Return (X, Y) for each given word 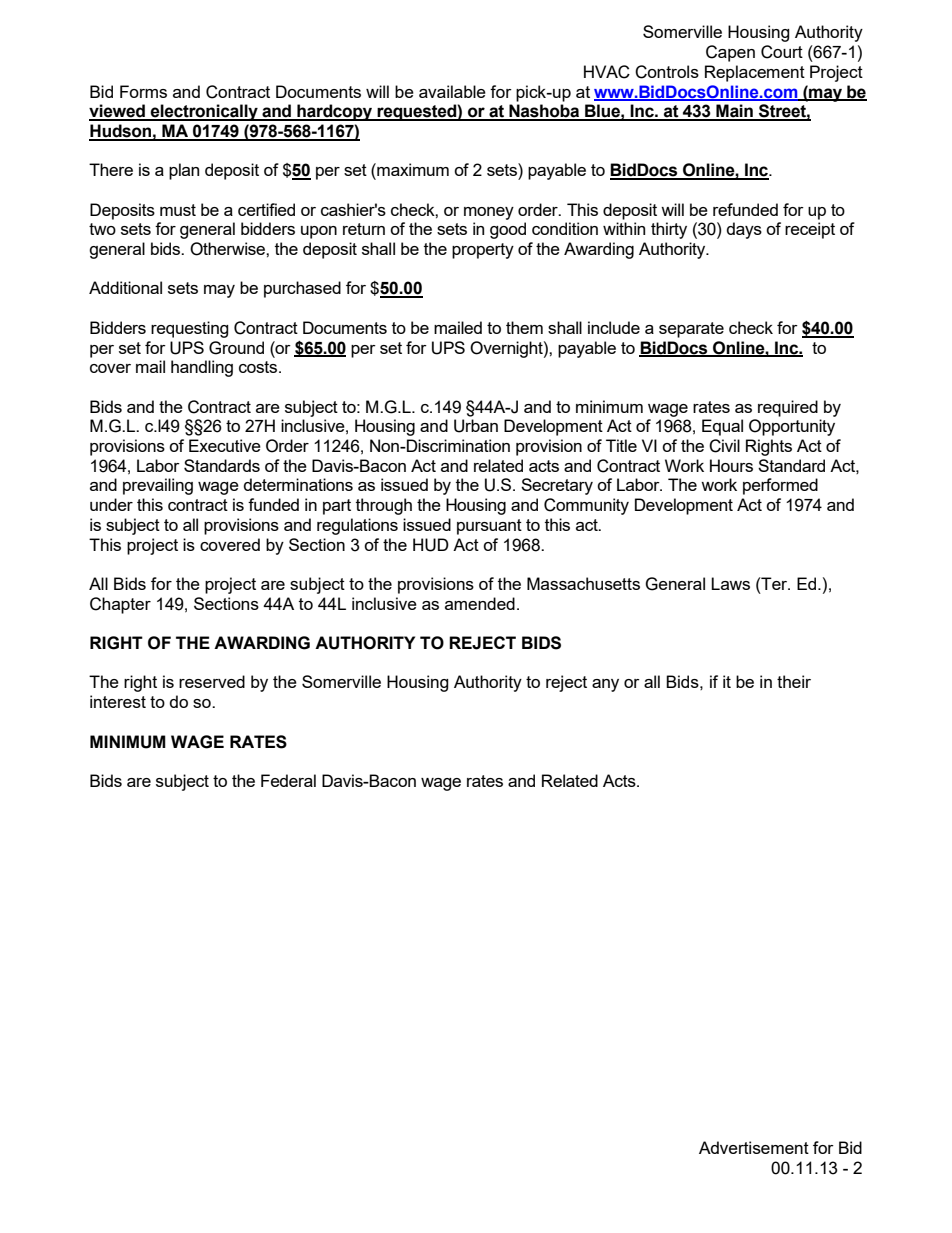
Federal (288, 780)
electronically (204, 112)
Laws (730, 583)
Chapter (120, 605)
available (452, 91)
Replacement (755, 73)
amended (480, 603)
